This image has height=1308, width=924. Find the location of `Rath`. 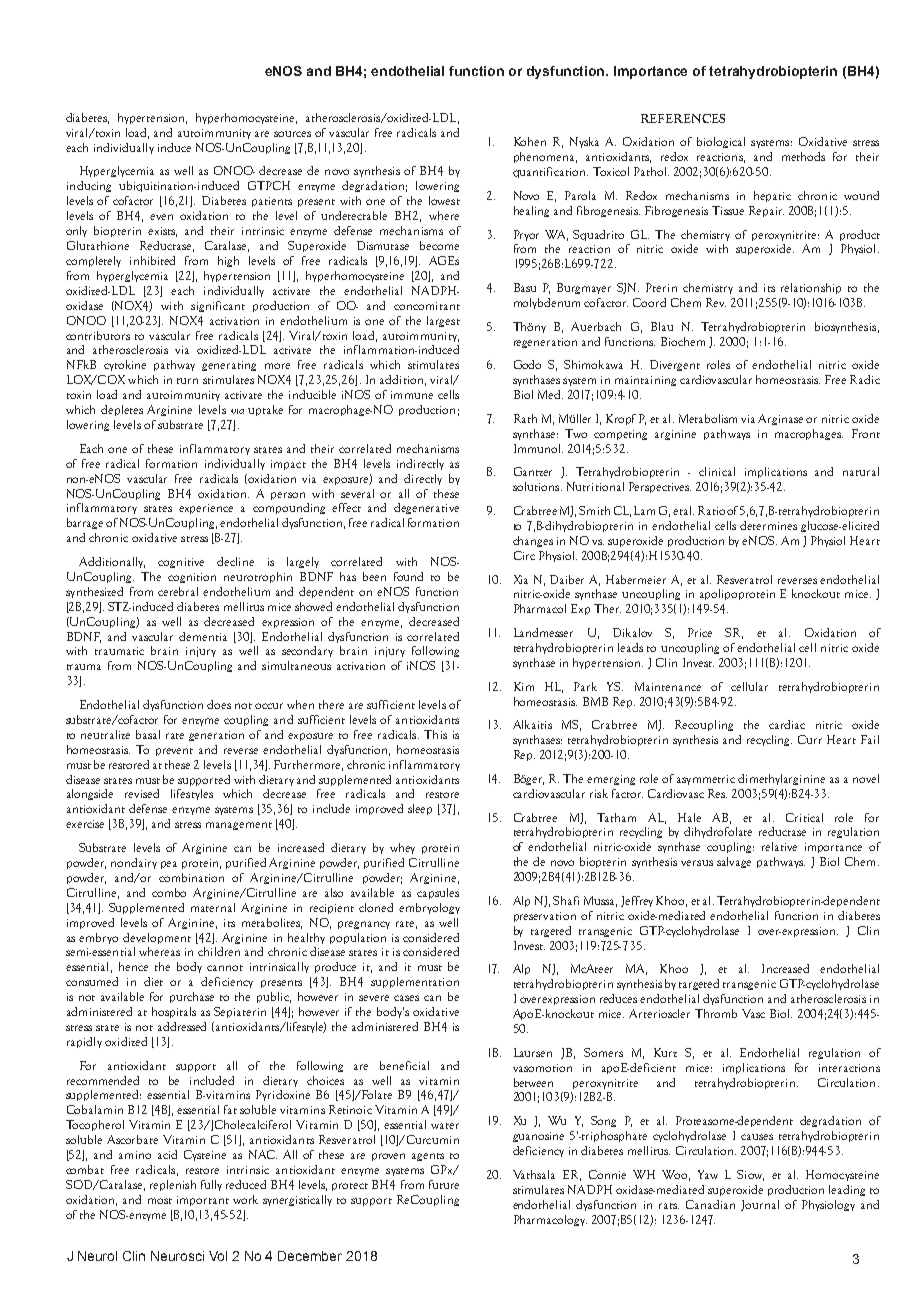

Rath is located at coordinates (525, 418).
